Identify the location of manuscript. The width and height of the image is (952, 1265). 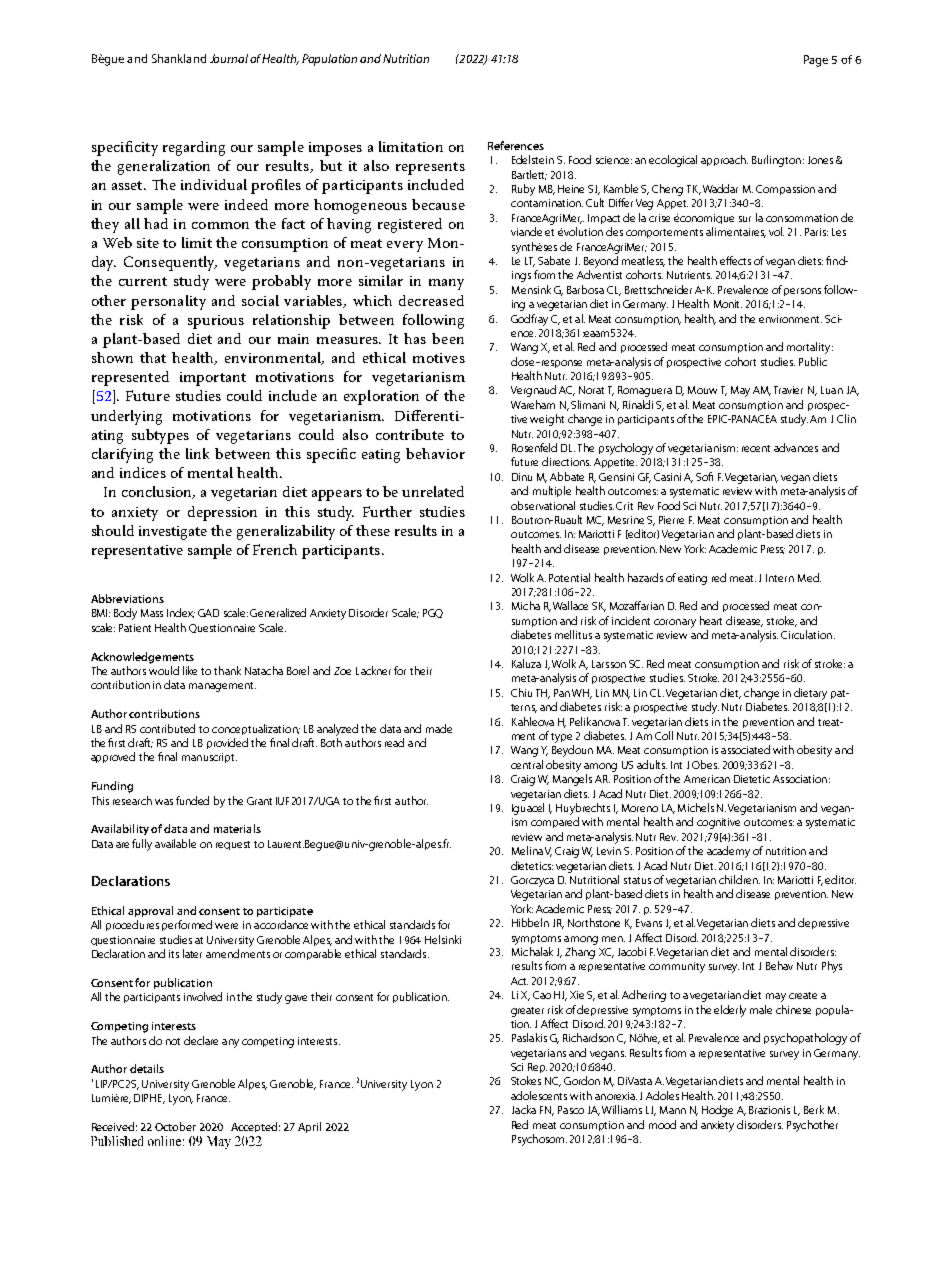
(209, 758).
